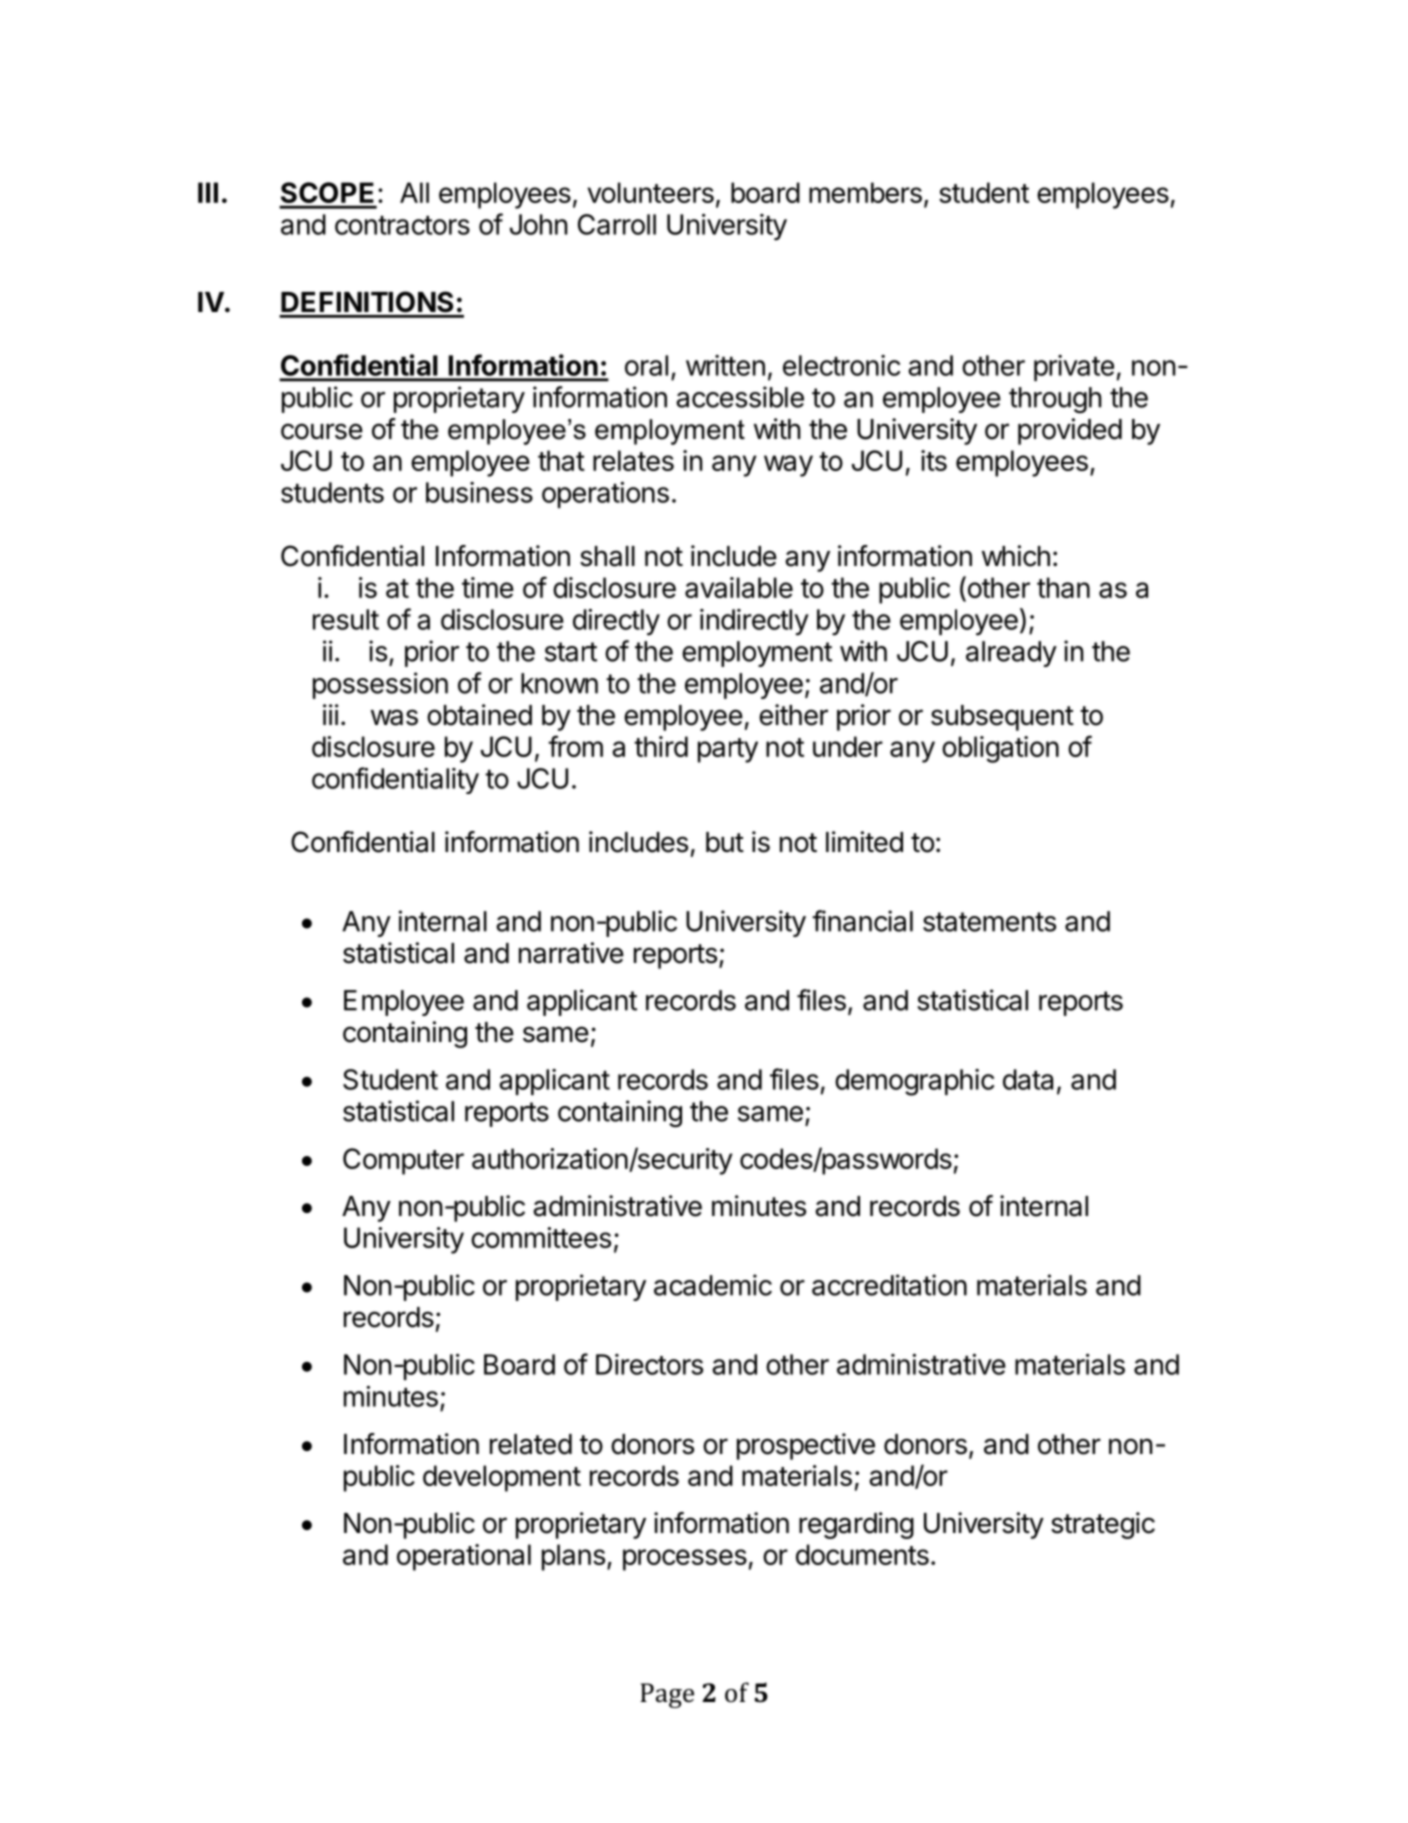 The height and width of the screenshot is (1823, 1408). What do you see at coordinates (488, 587) in the screenshot?
I see `time` at bounding box center [488, 587].
